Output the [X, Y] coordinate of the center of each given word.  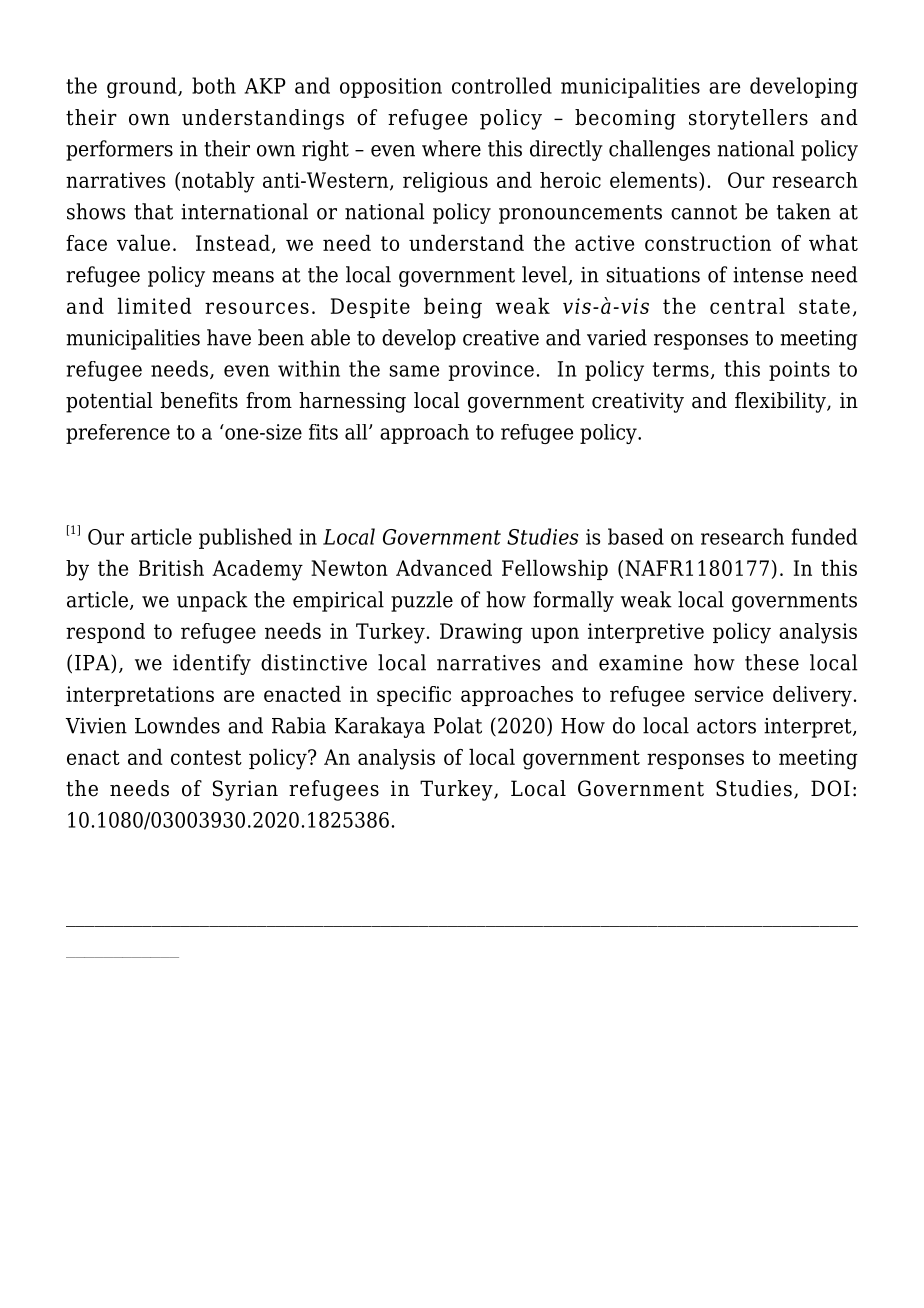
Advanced [444, 568]
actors [726, 726]
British [171, 568]
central [747, 306]
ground [143, 87]
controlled [502, 85]
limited [155, 306]
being [453, 308]
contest [206, 757]
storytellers [748, 119]
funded [824, 536]
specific [414, 696]
